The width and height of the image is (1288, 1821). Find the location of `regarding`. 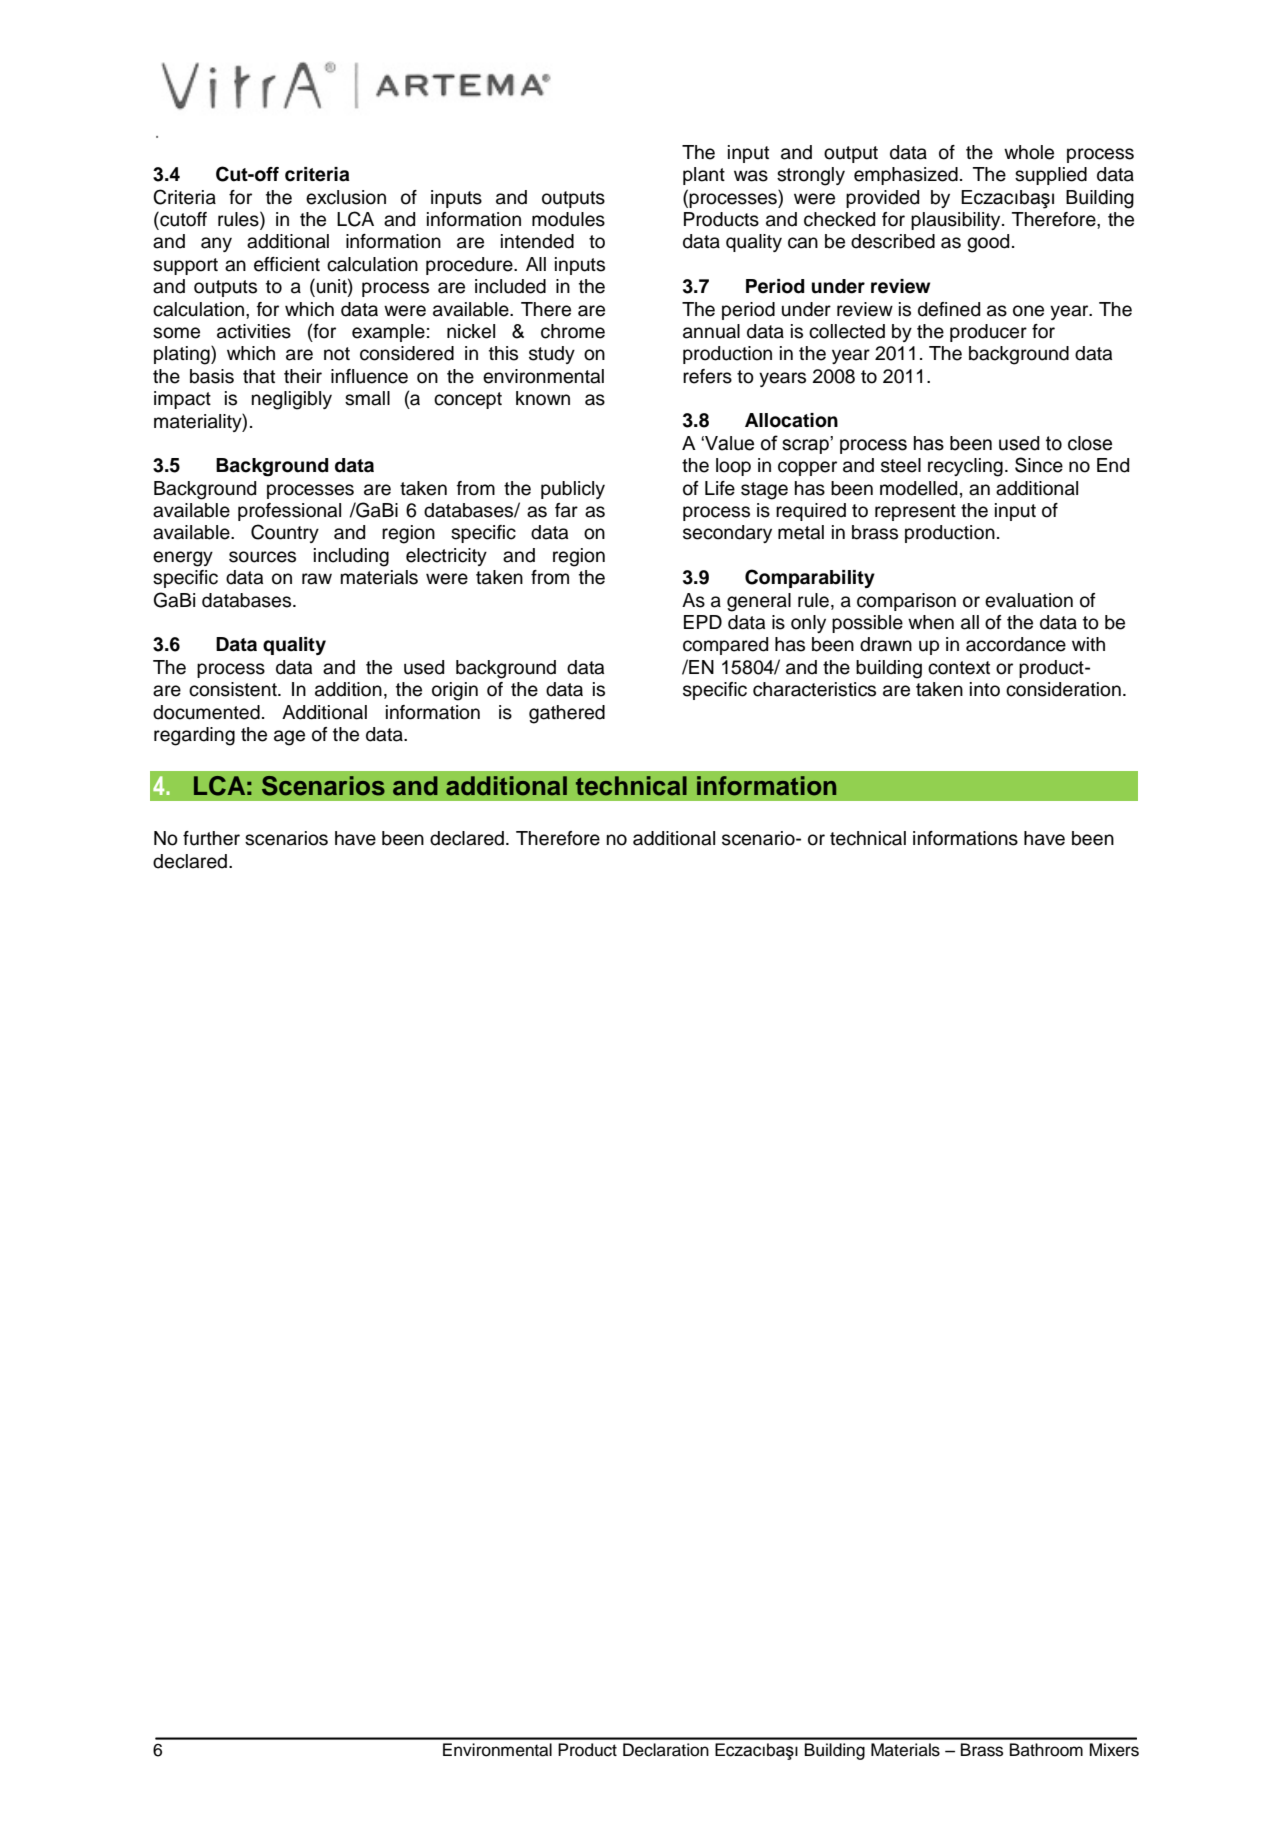

regarding is located at coordinates (194, 736).
